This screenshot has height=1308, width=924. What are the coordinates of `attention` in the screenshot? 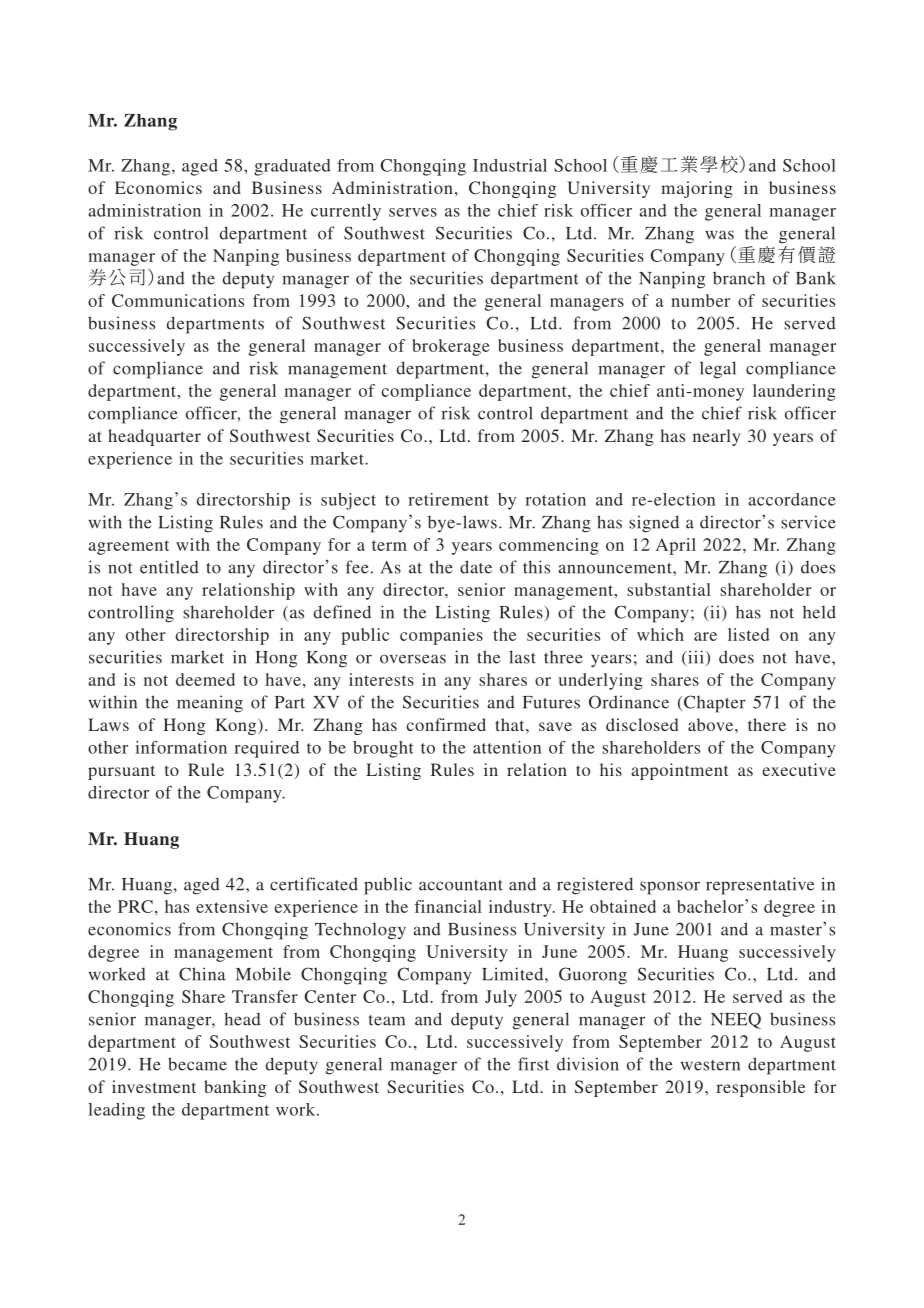 It's located at (507, 747).
